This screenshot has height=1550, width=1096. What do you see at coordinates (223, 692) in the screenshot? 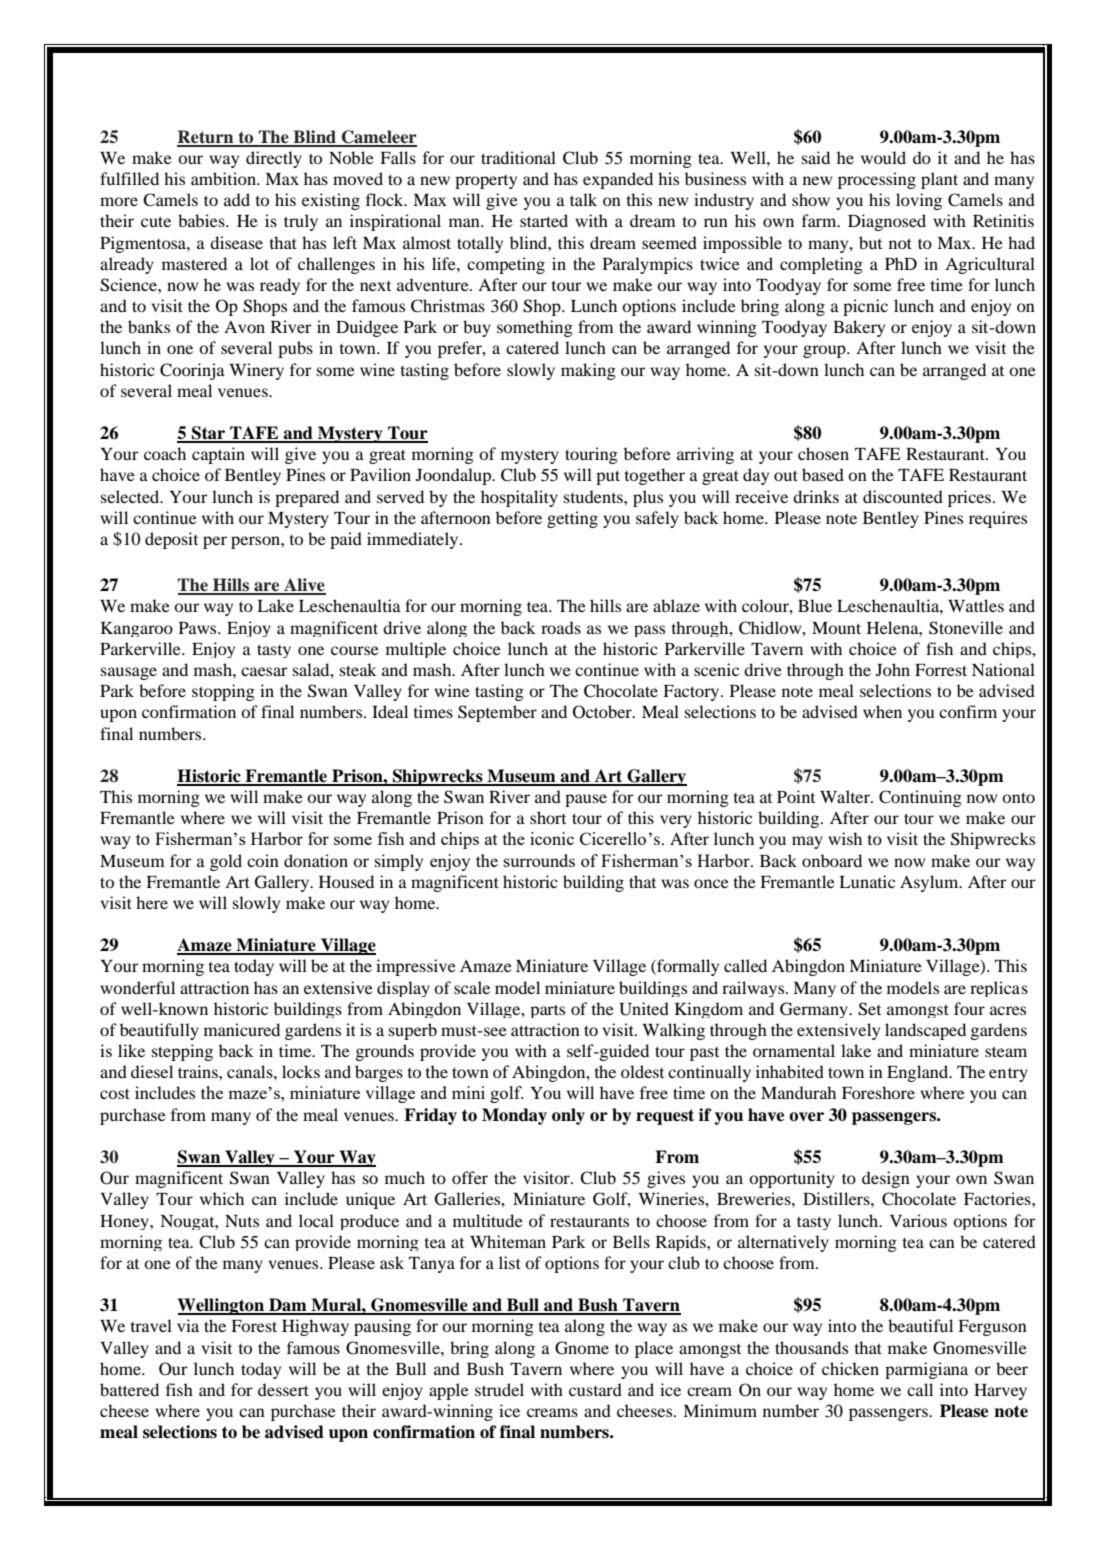
I see `stopping` at bounding box center [223, 692].
